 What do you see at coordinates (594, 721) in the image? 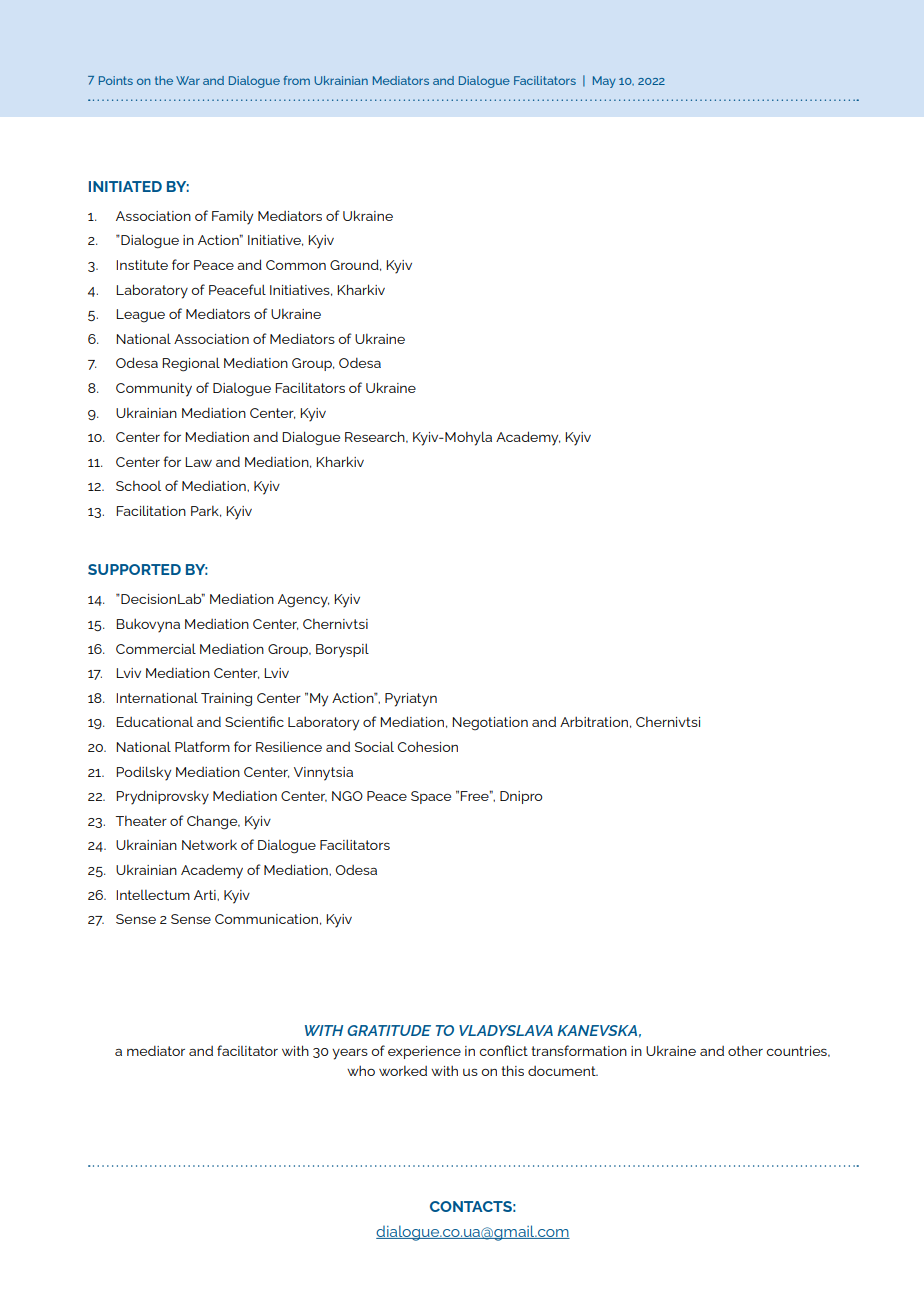
I see `Arbitration` at bounding box center [594, 721].
